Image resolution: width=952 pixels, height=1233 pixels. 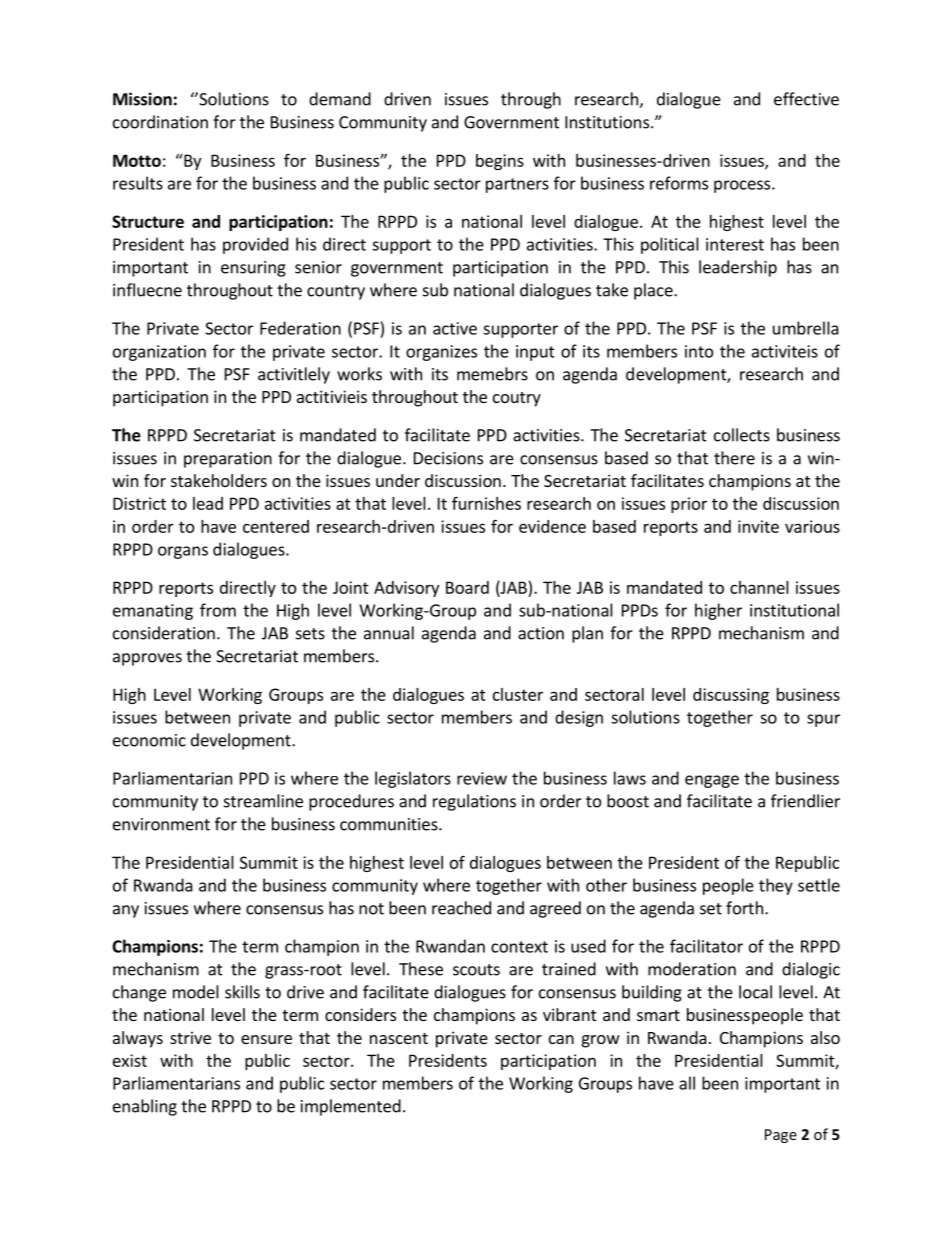 What do you see at coordinates (218, 610) in the screenshot?
I see `from` at bounding box center [218, 610].
